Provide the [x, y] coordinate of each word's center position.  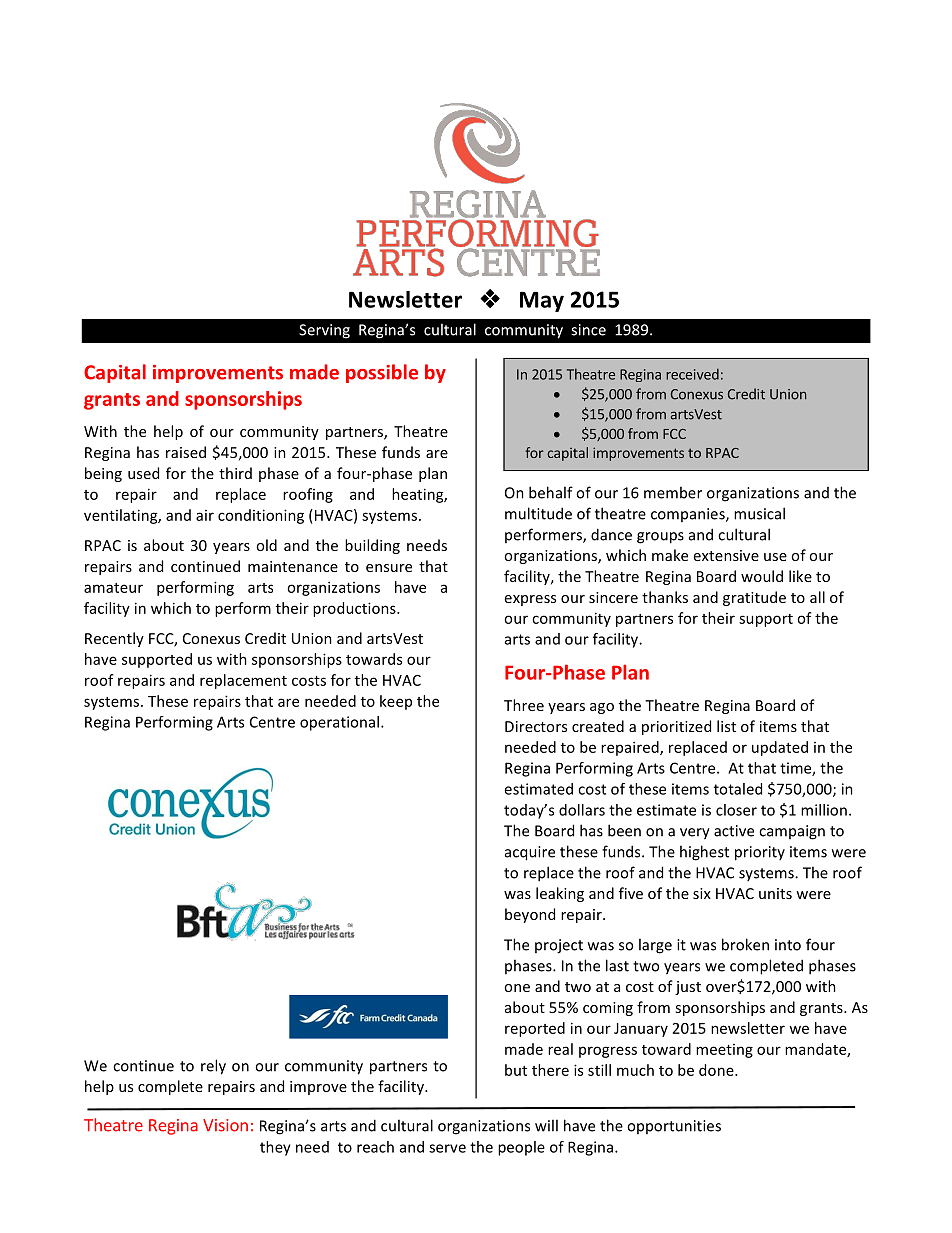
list [726, 726]
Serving [324, 331]
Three [524, 705]
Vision [225, 1125]
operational [339, 723]
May [542, 301]
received [692, 374]
